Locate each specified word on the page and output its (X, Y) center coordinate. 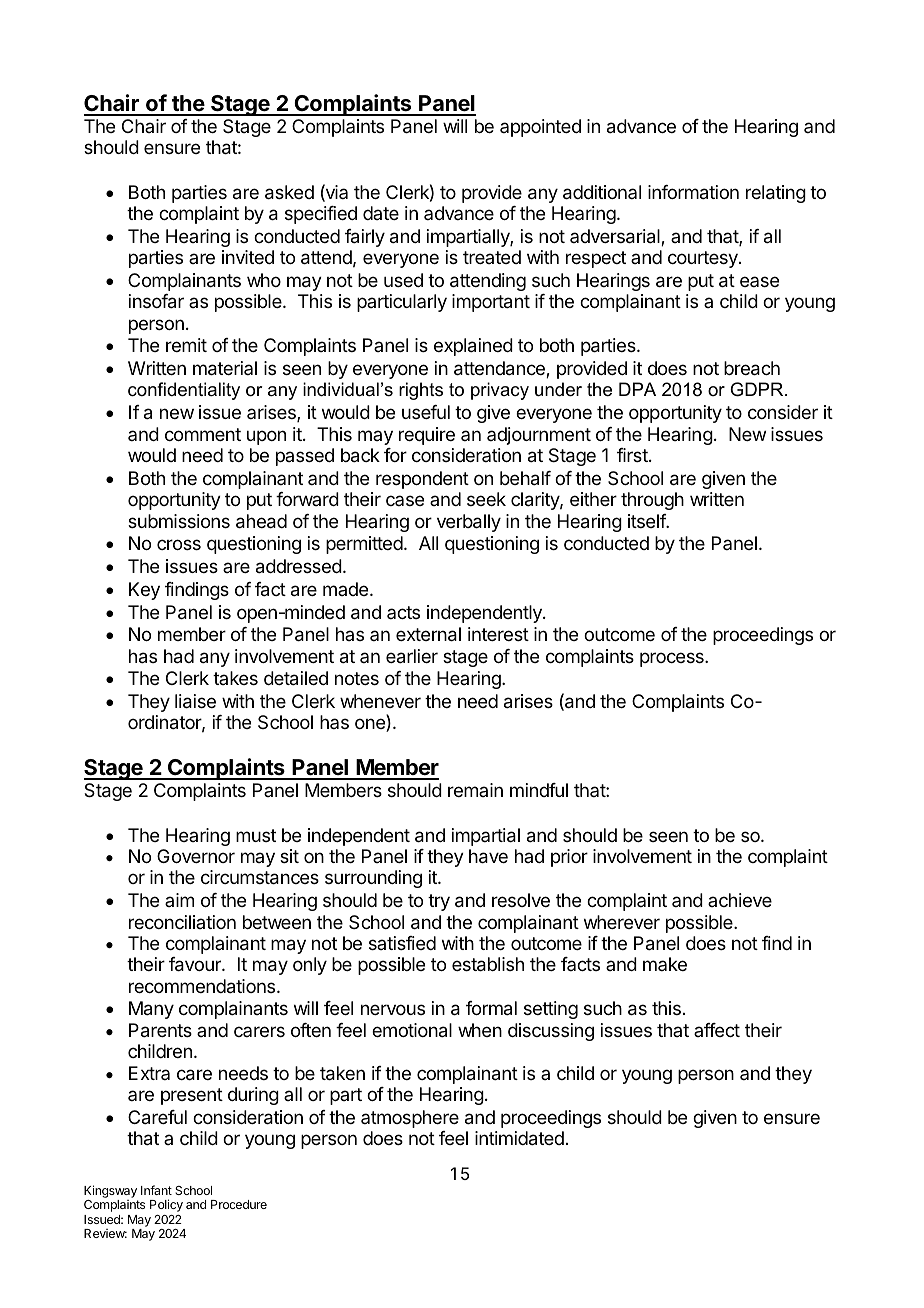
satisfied (402, 943)
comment (203, 434)
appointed (540, 128)
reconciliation (182, 922)
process (673, 659)
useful (426, 412)
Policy (166, 1205)
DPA (637, 389)
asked (289, 192)
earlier (412, 656)
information (693, 192)
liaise (195, 701)
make (665, 964)
